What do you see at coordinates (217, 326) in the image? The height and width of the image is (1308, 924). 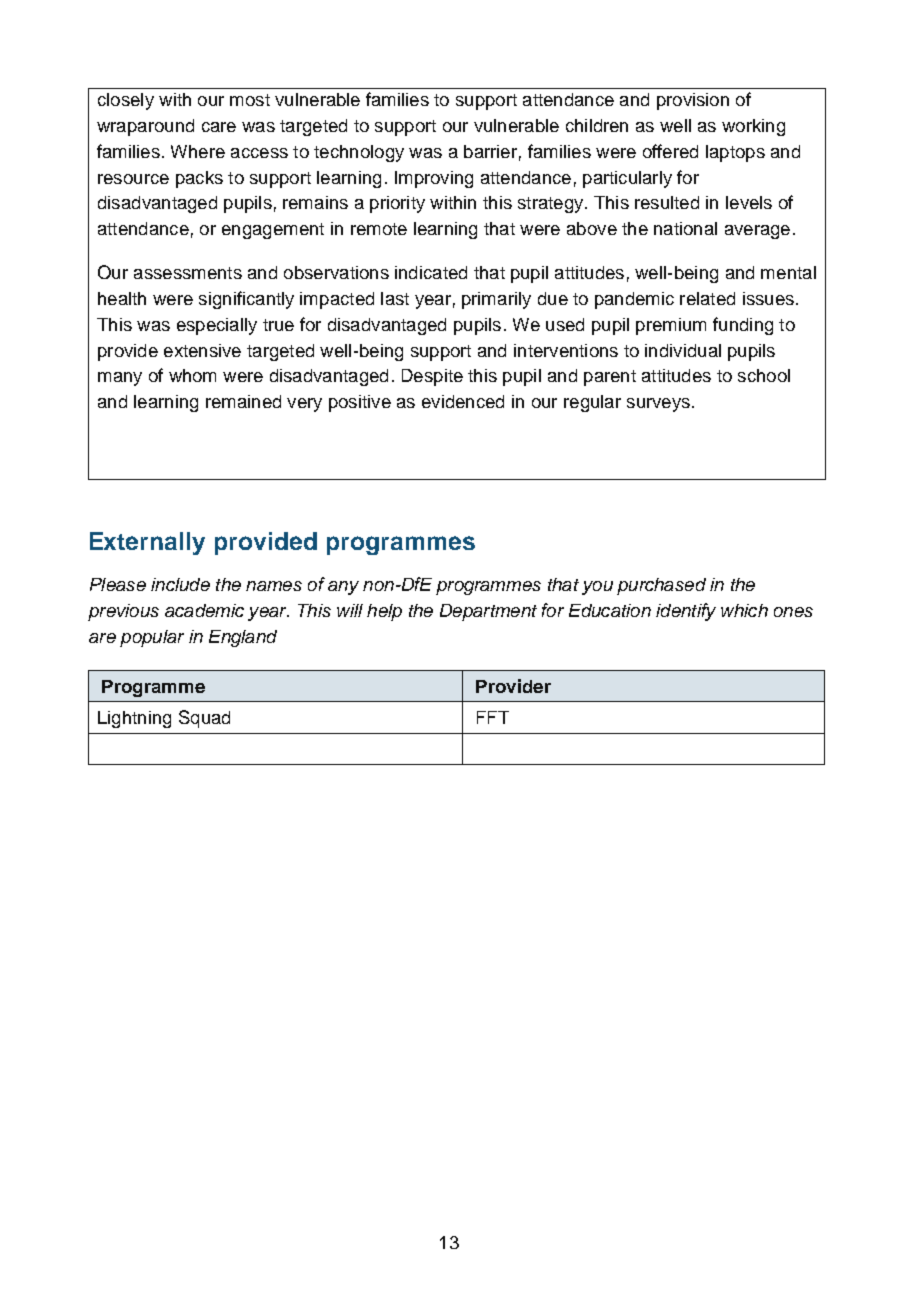 I see `especially` at bounding box center [217, 326].
